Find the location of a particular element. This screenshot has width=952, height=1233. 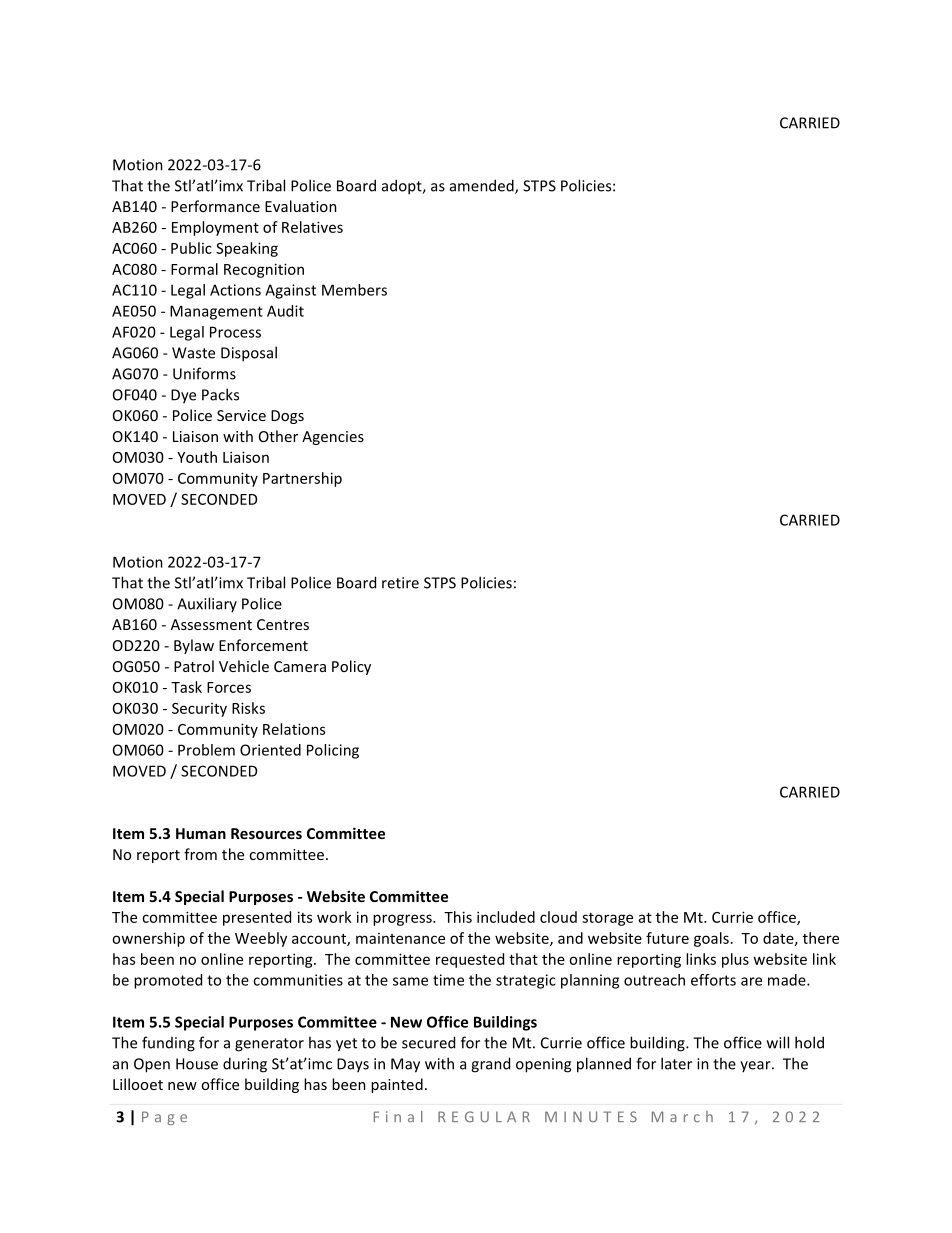

Members is located at coordinates (354, 290).
